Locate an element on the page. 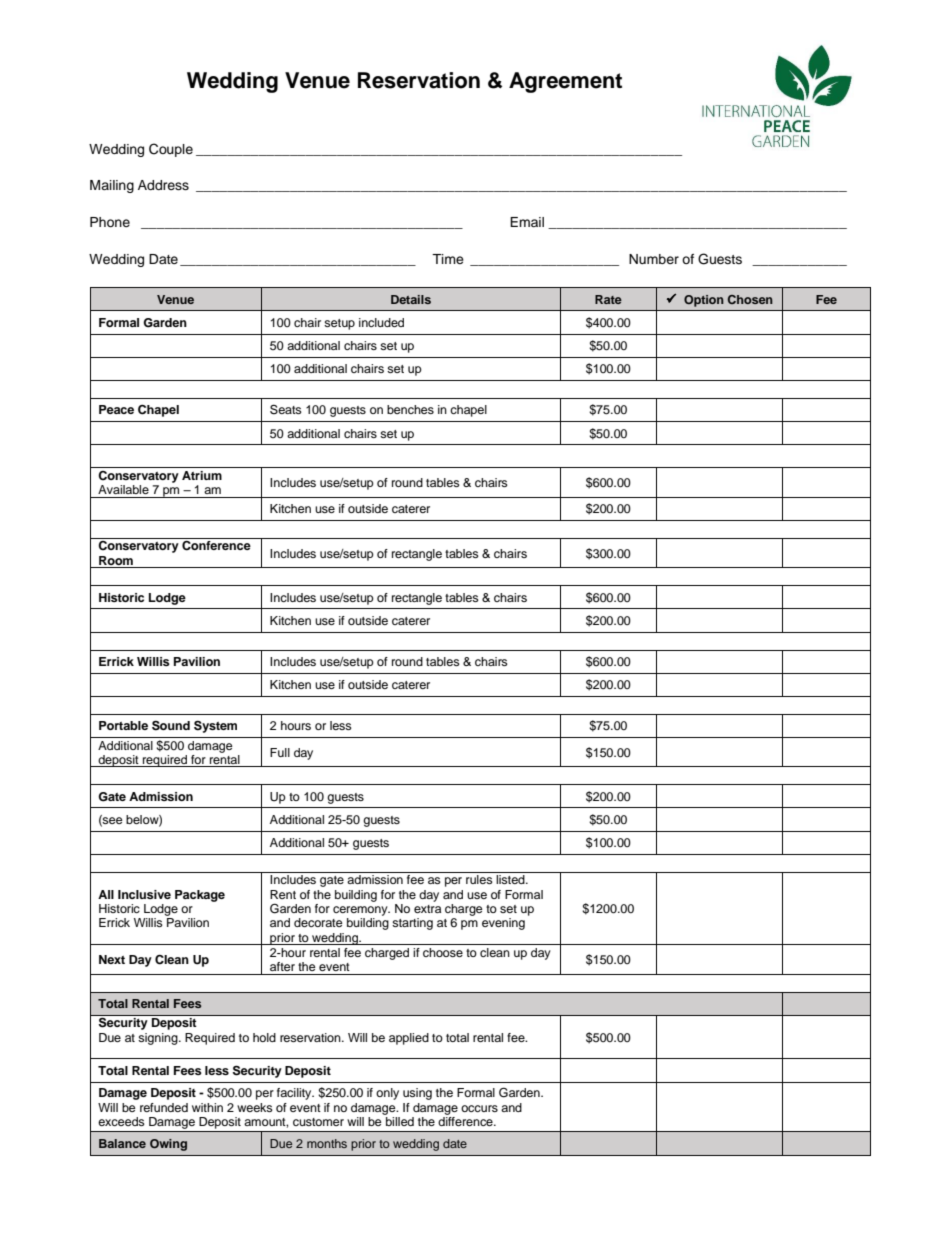  Couple is located at coordinates (171, 150).
